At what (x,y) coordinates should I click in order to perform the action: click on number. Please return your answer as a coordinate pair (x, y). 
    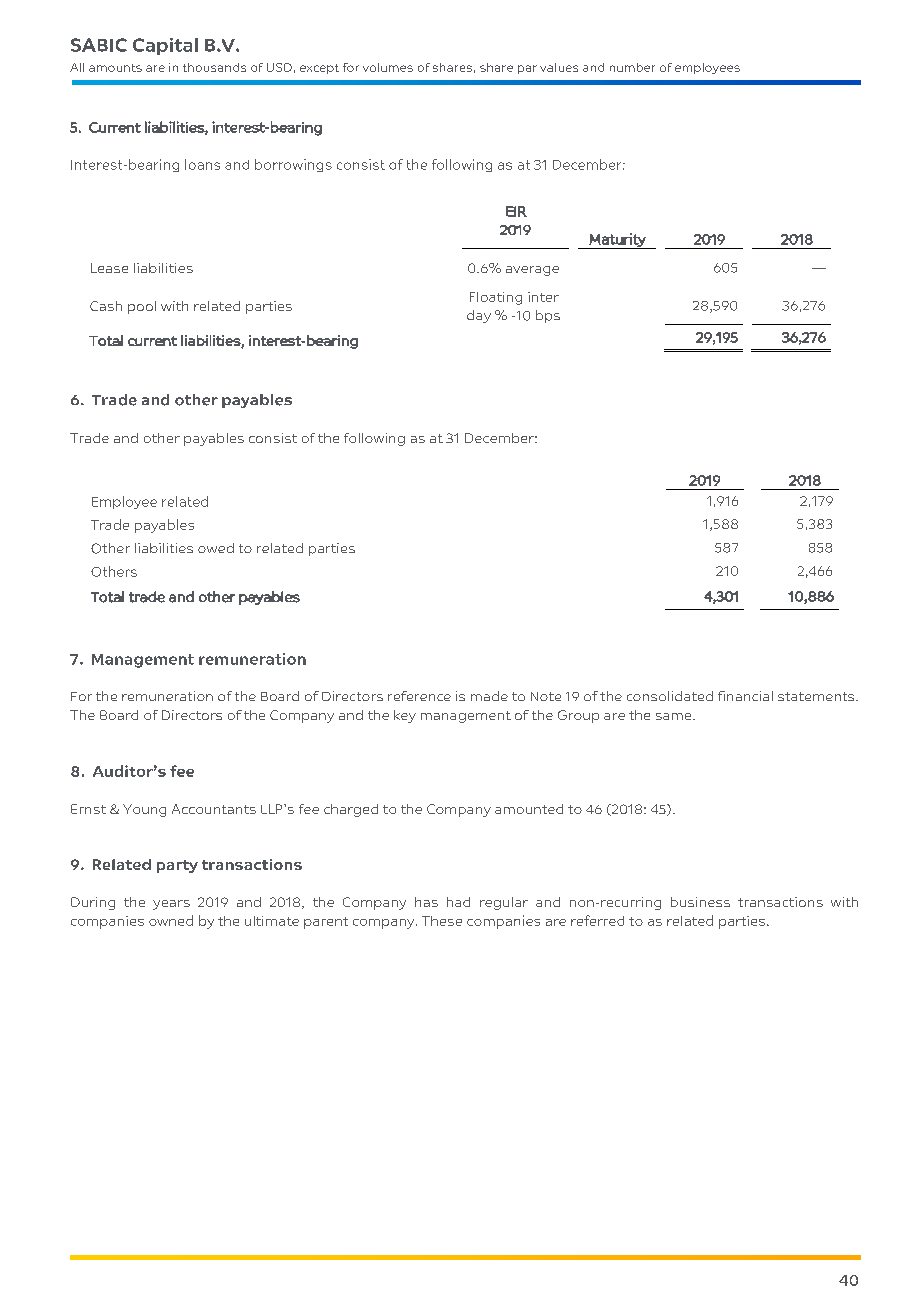
    Looking at the image, I should click on (632, 67).
